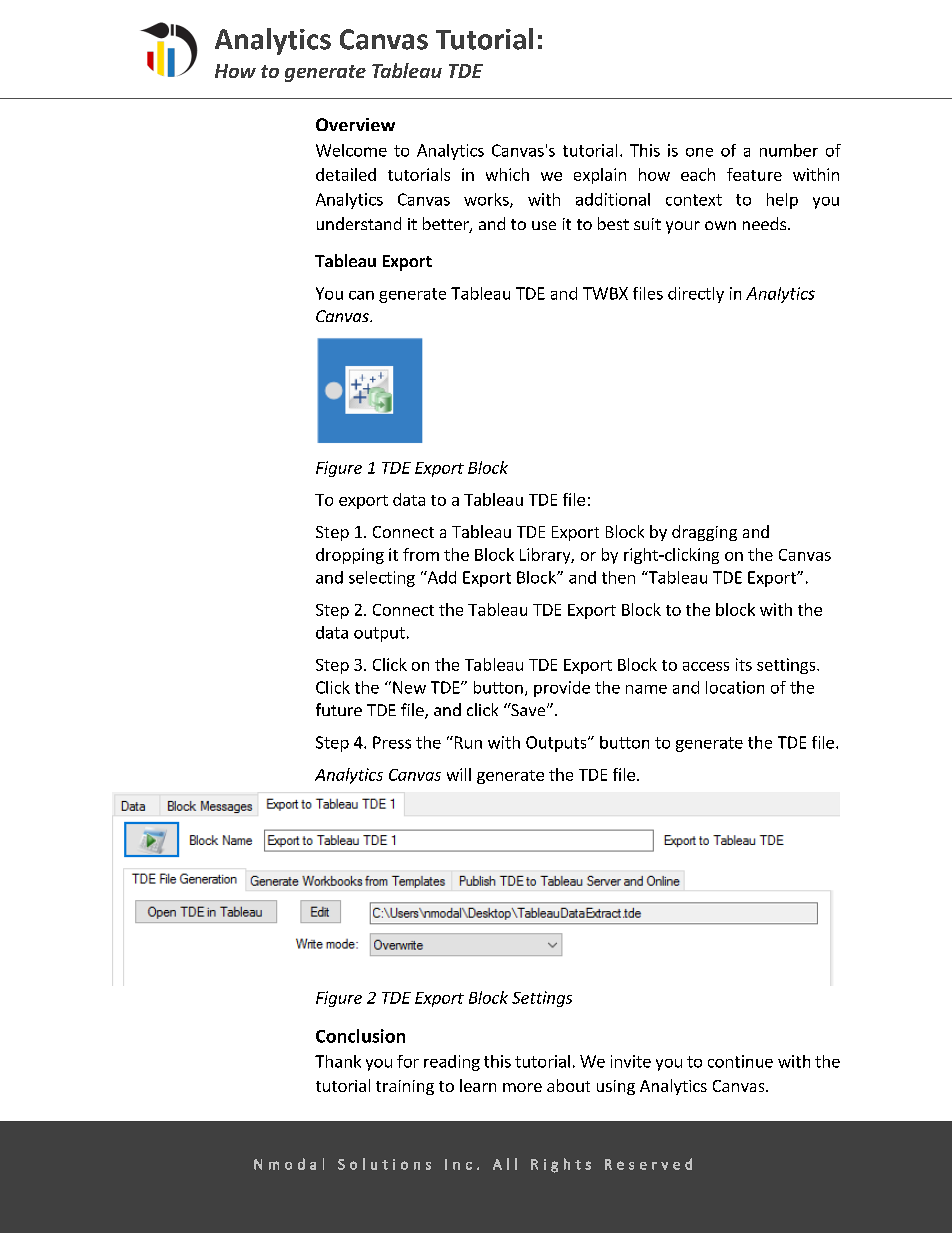 The width and height of the image is (952, 1233). Describe the element at coordinates (735, 687) in the image. I see `location` at that location.
